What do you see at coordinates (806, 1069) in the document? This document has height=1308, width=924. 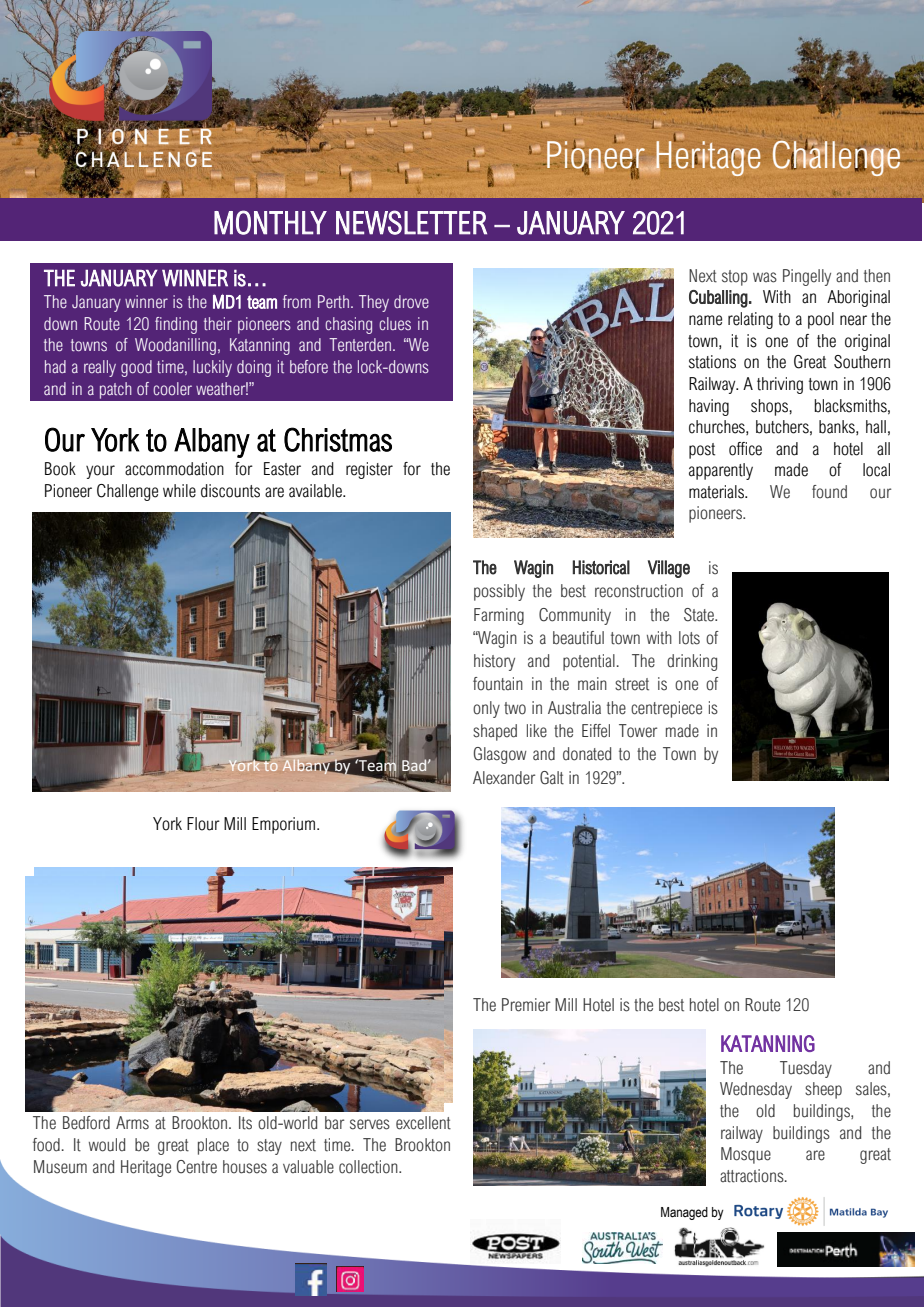 I see `Tuesday` at bounding box center [806, 1069].
